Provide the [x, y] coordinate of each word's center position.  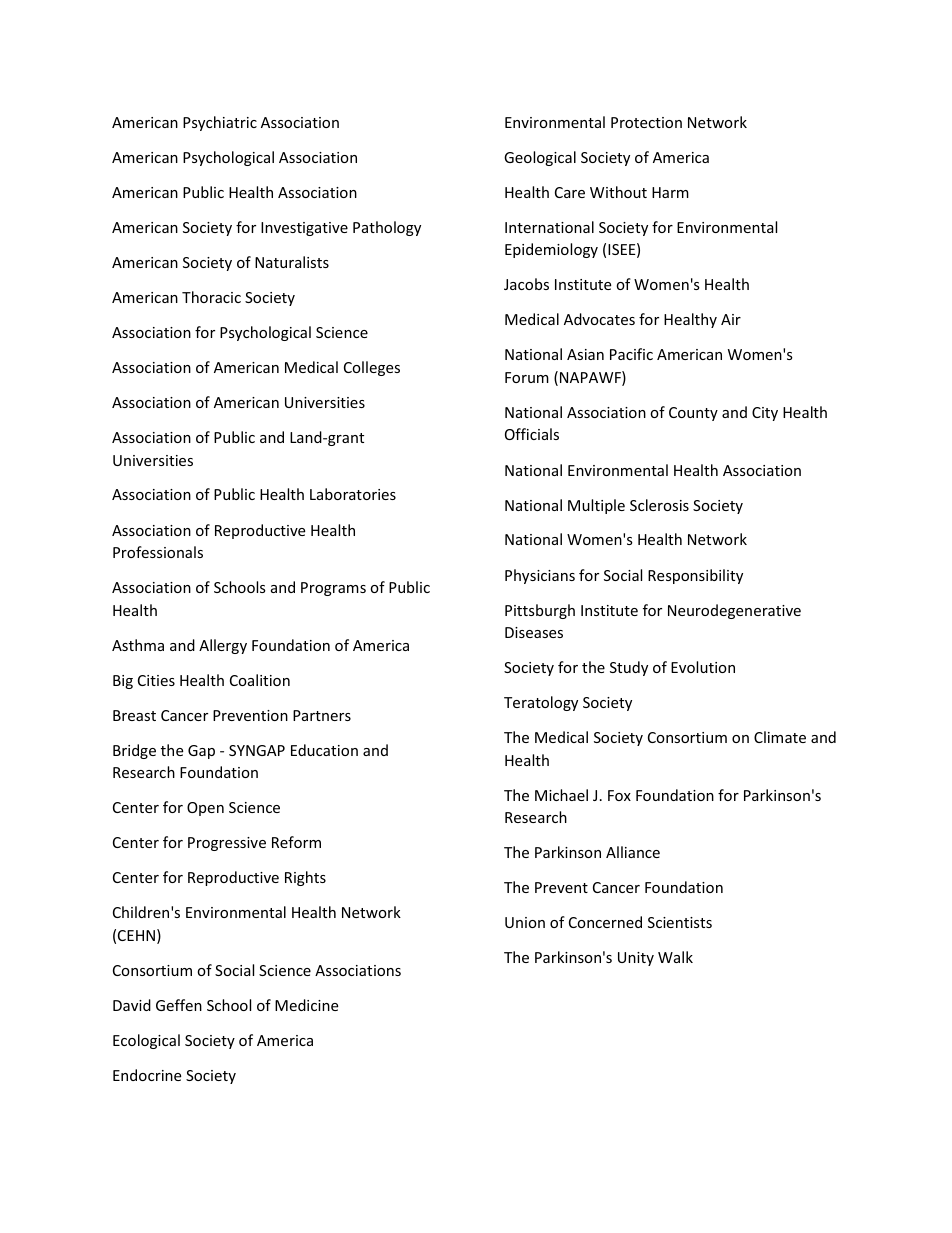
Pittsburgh [540, 611]
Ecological [146, 1041]
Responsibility [695, 576]
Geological [540, 158]
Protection [646, 122]
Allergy [223, 646]
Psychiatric [220, 123]
